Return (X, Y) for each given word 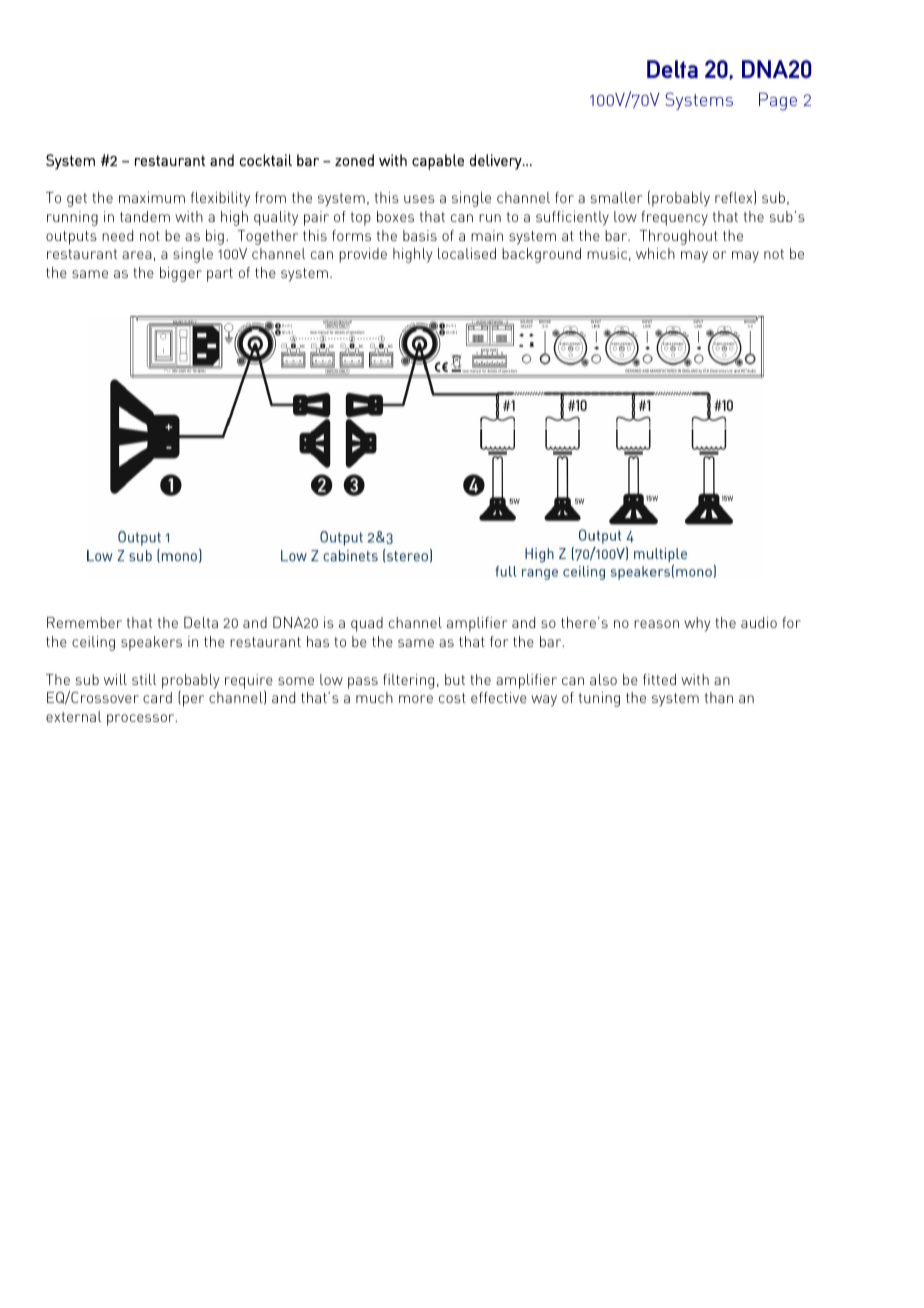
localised (467, 253)
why (697, 624)
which (655, 253)
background (541, 255)
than (719, 697)
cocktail (266, 160)
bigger (181, 274)
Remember (84, 622)
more (416, 699)
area (137, 255)
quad (367, 624)
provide (363, 255)
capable (438, 162)
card (157, 697)
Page (778, 101)
